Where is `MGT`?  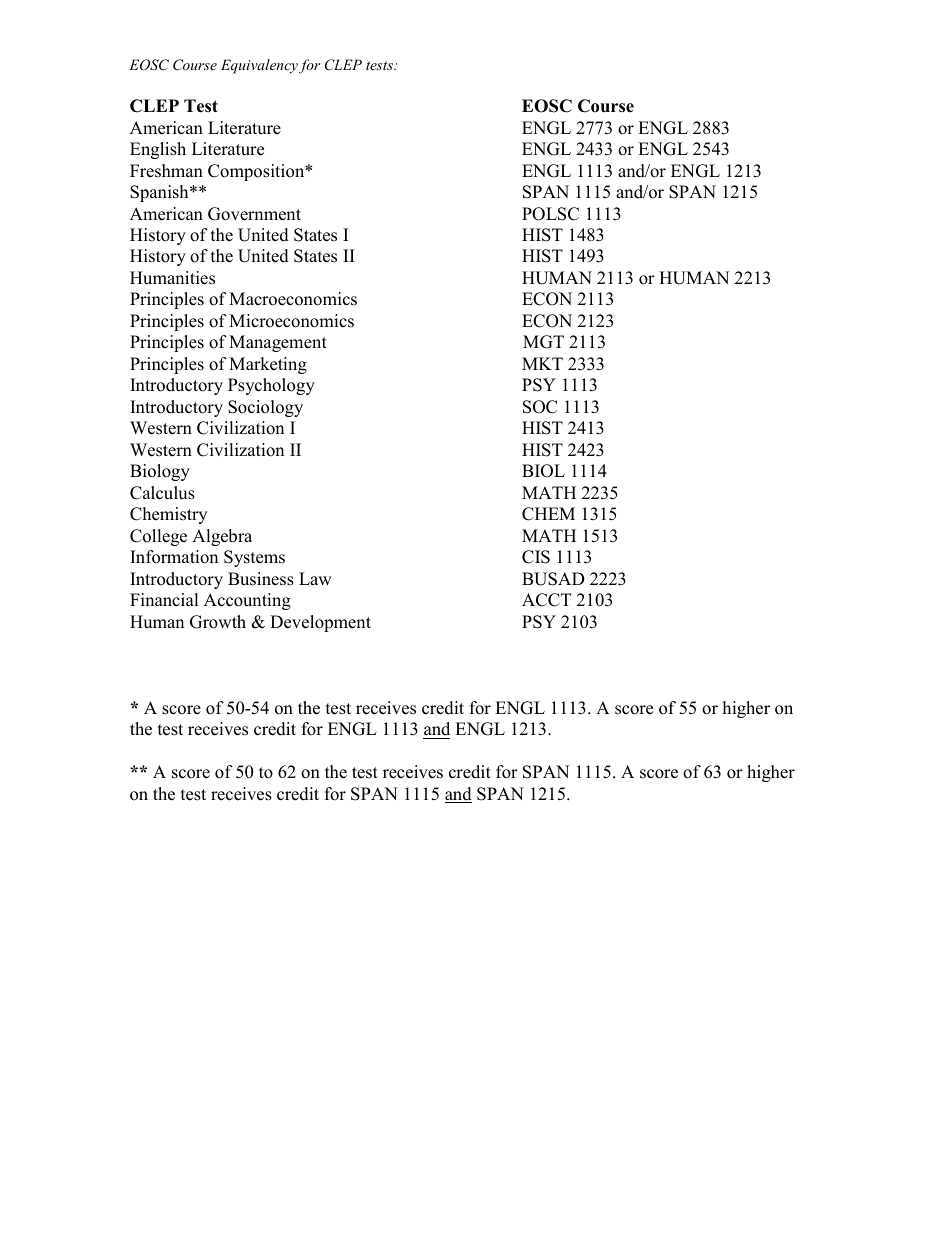
MGT is located at coordinates (543, 342).
